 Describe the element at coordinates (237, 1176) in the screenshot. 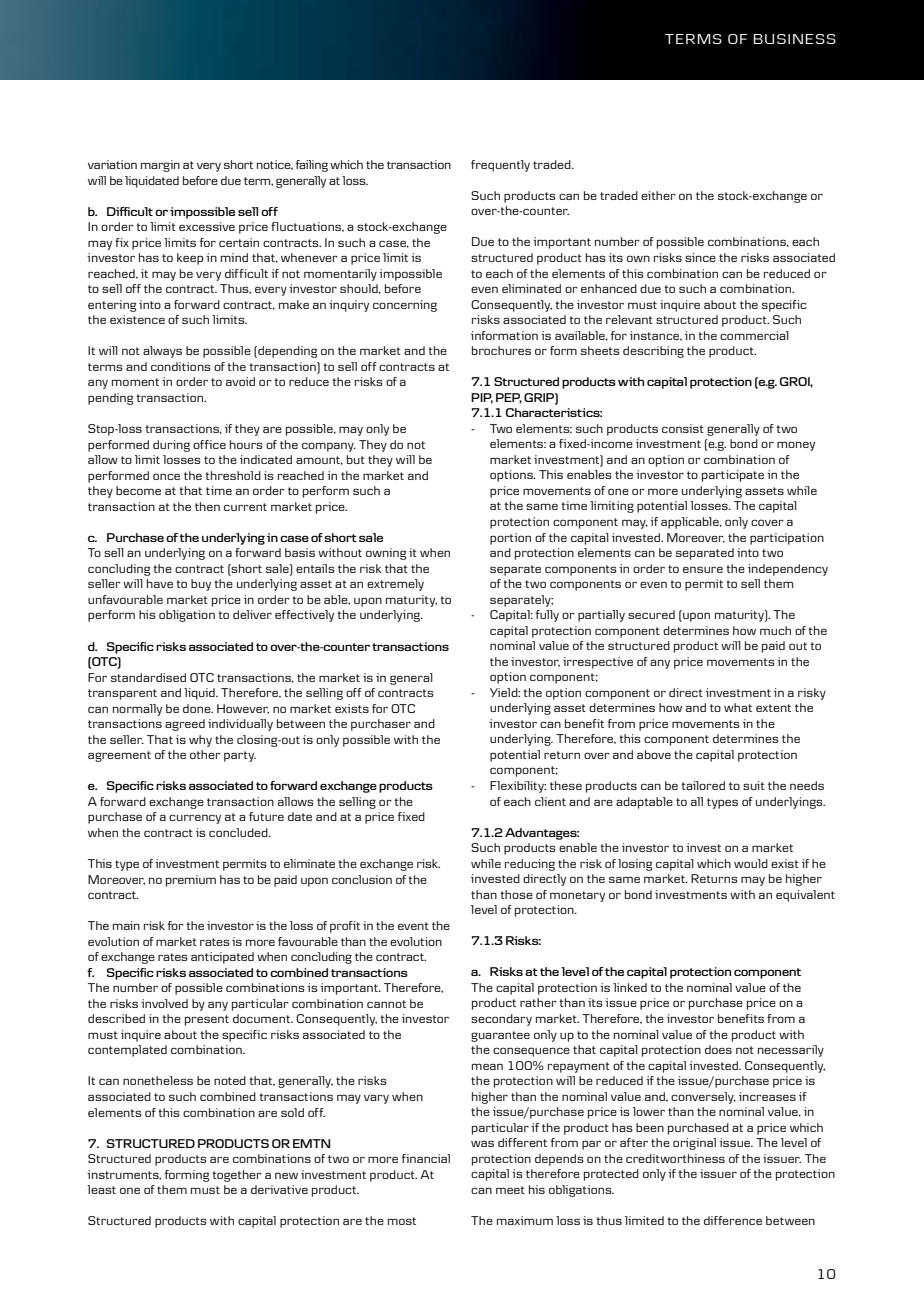

I see `together` at that location.
